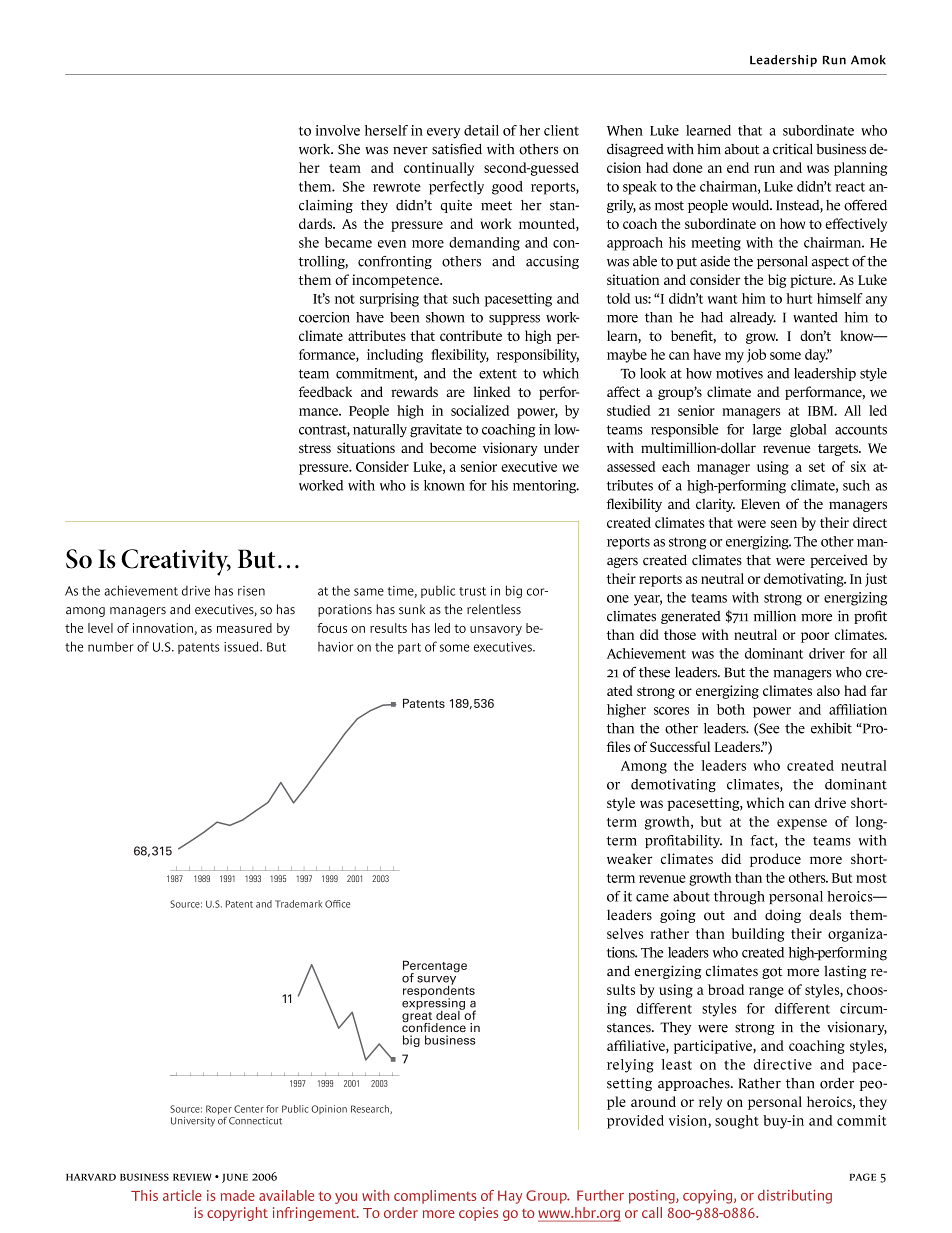  Describe the element at coordinates (756, 356) in the document. I see `job` at that location.
